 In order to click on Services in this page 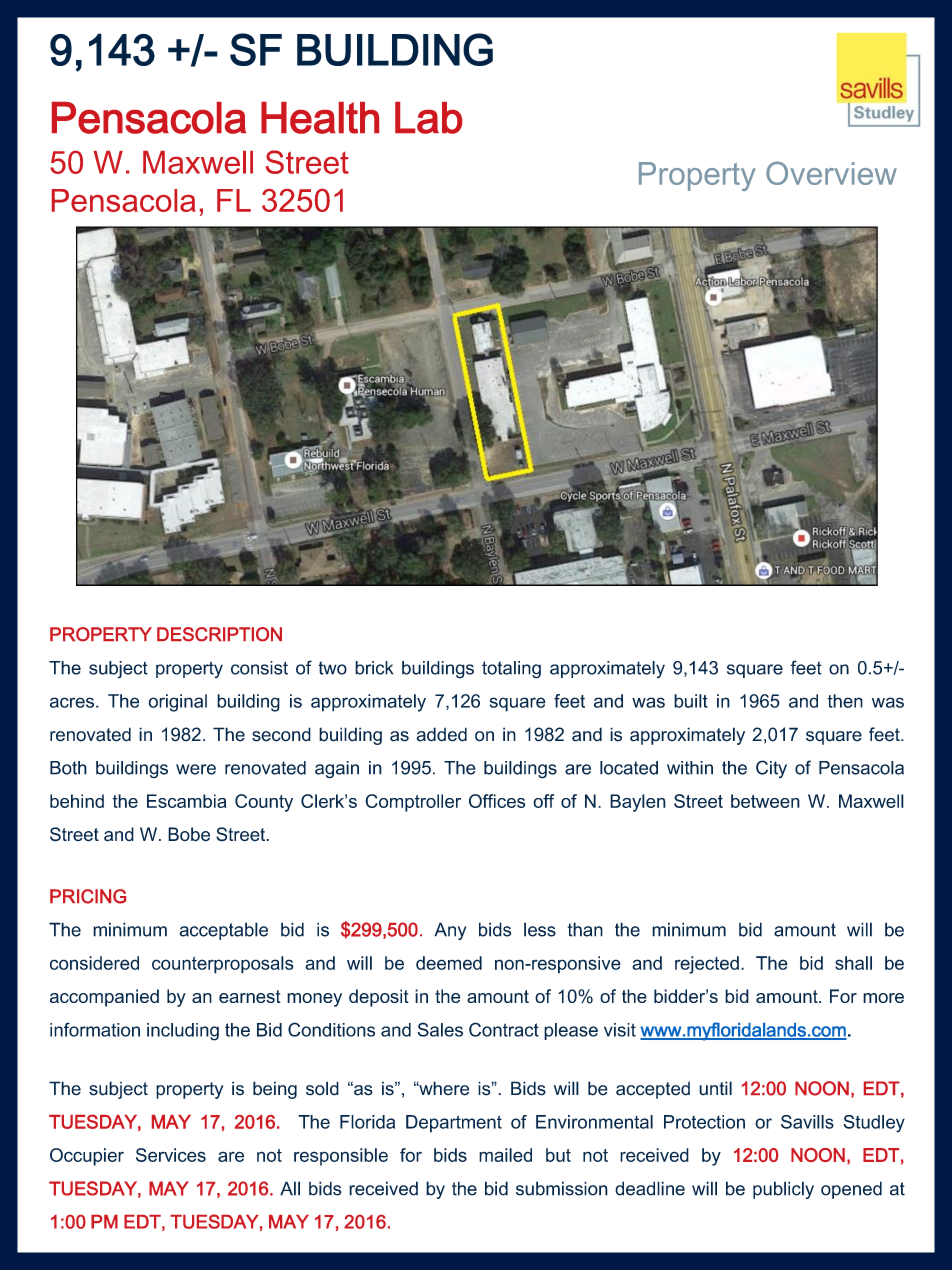, I will do `click(171, 1155)`.
